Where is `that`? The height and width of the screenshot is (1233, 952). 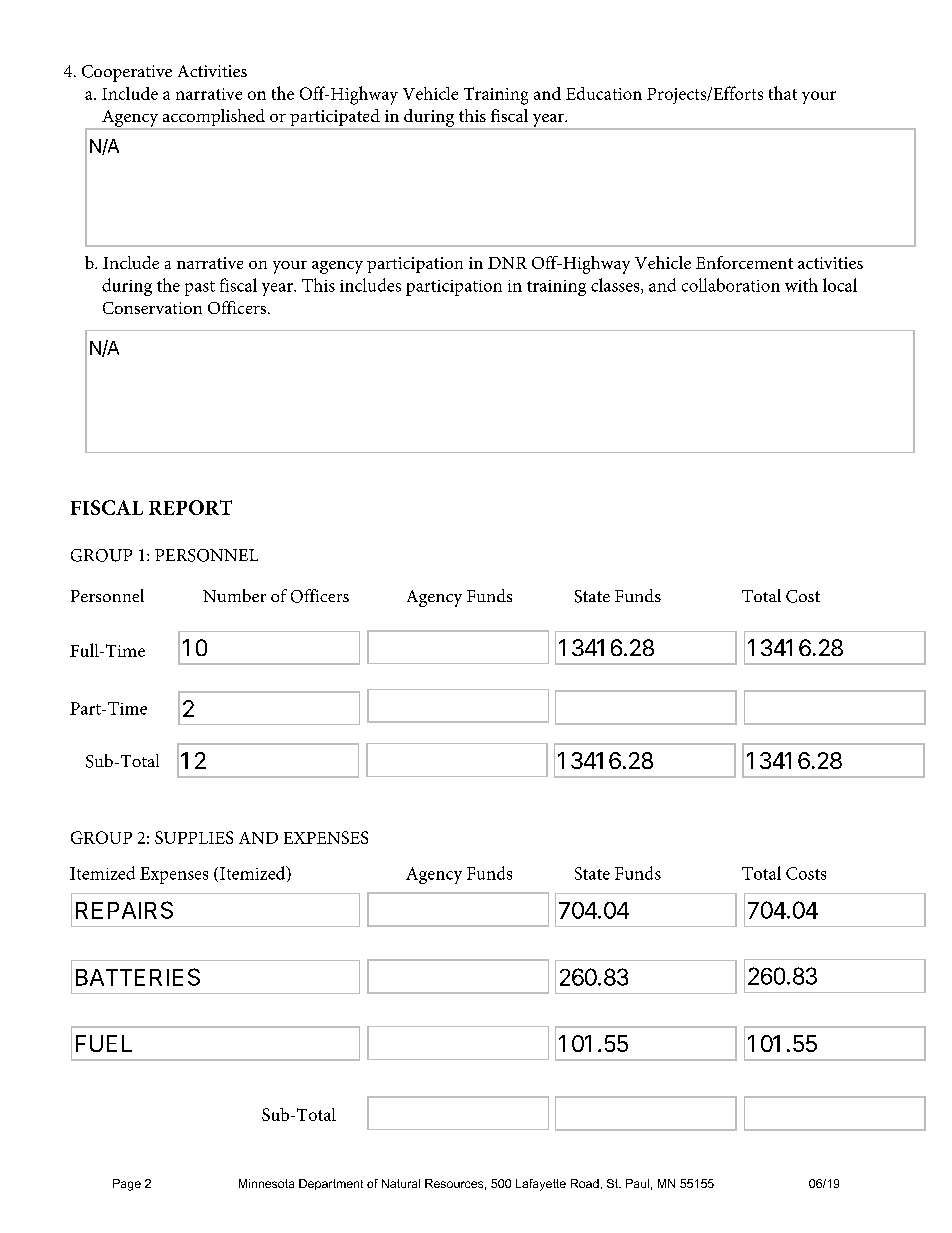
that is located at coordinates (783, 93).
